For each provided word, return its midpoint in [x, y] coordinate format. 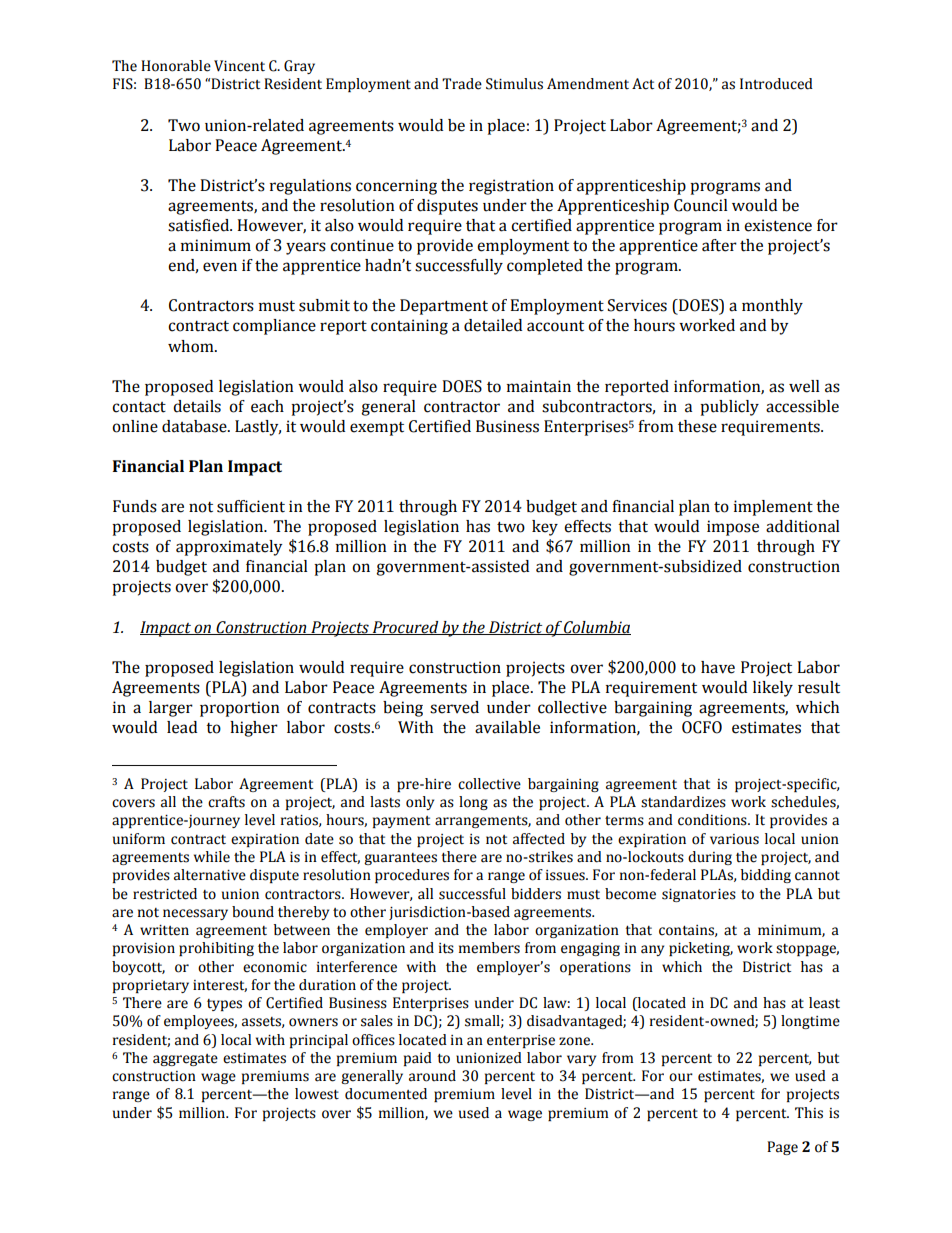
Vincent [239, 66]
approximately [229, 548]
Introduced [776, 84]
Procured [405, 628]
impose [733, 528]
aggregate [185, 1060]
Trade [462, 84]
